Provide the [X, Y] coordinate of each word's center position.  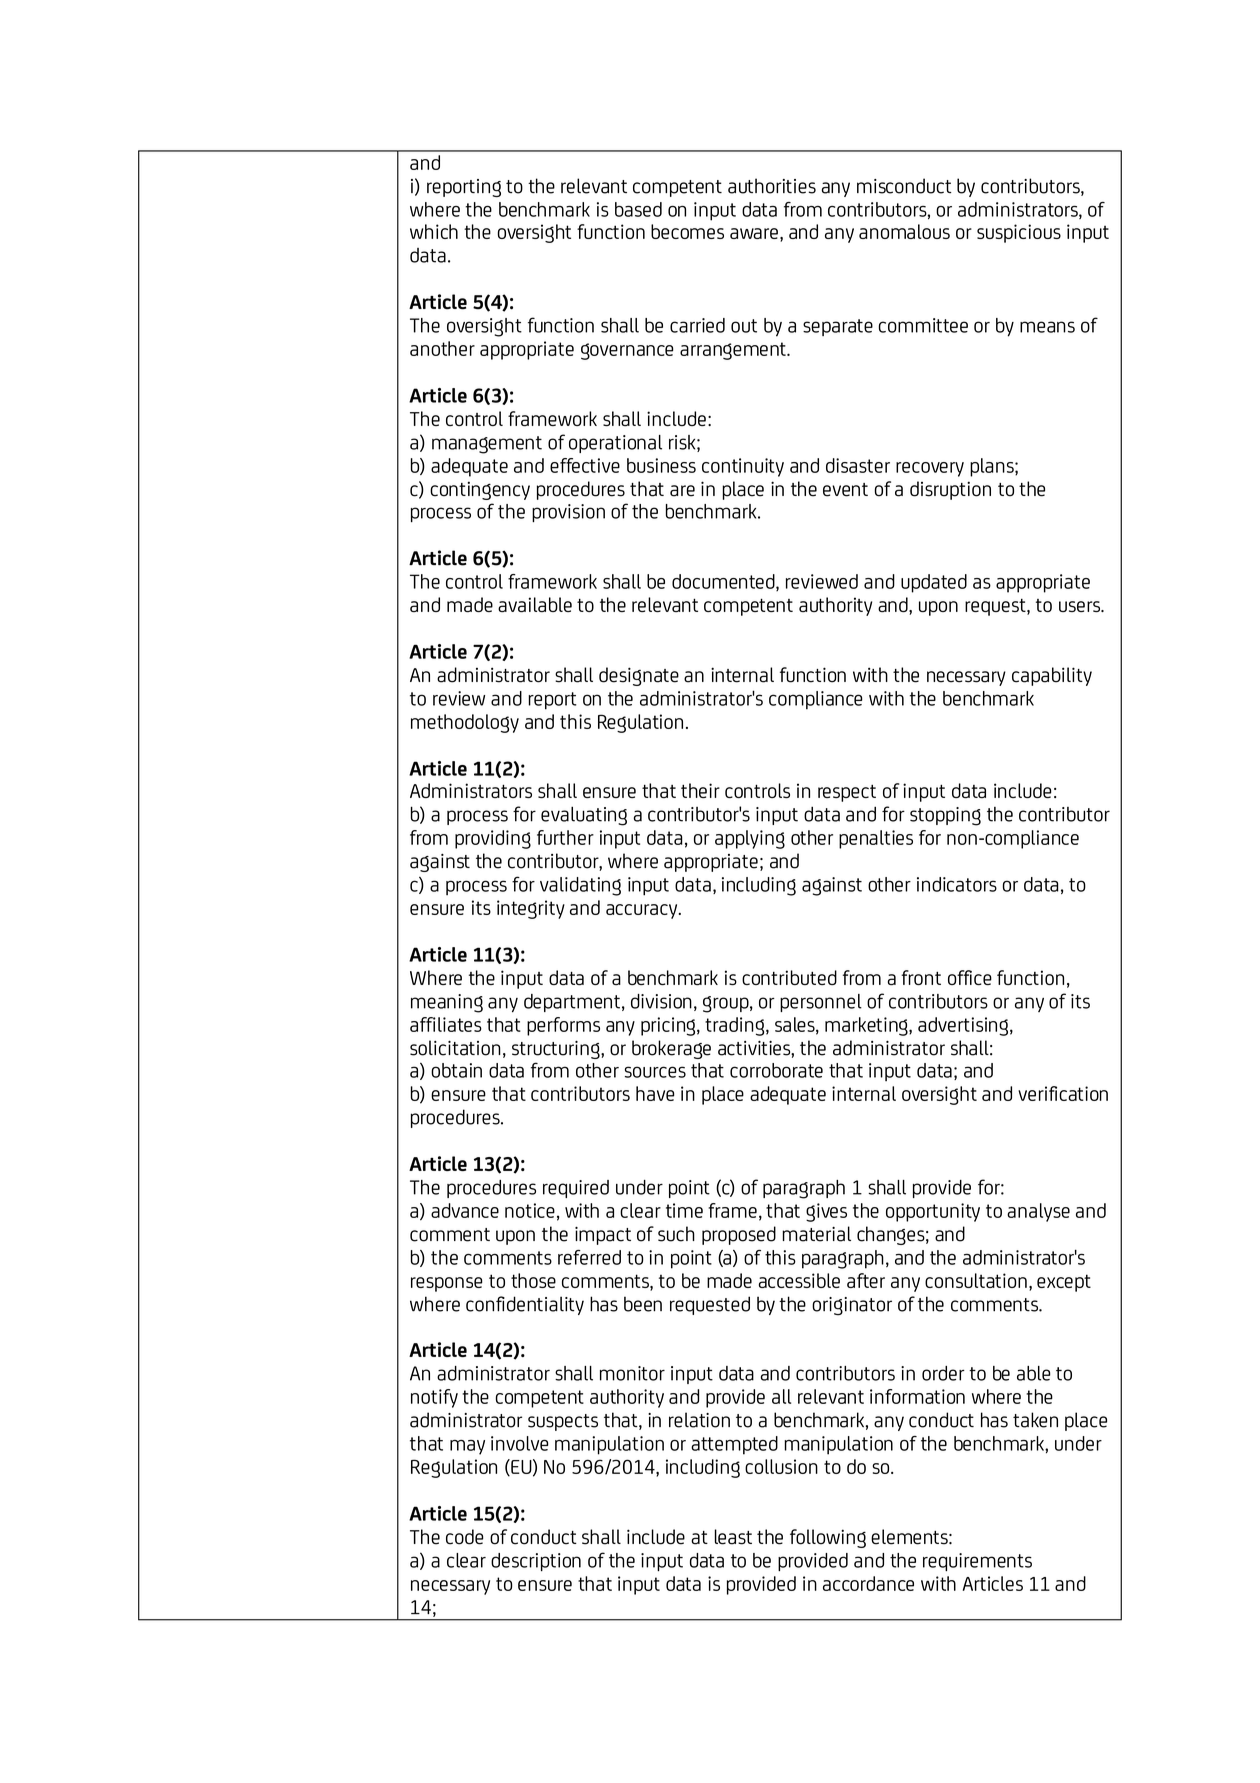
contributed [789, 977]
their [700, 790]
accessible [799, 1280]
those [533, 1280]
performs [563, 1026]
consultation [976, 1280]
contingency [480, 490]
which [434, 231]
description [536, 1562]
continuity [743, 467]
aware [754, 233]
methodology [465, 723]
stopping [945, 816]
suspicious [1019, 233]
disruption [950, 490]
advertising [963, 1026]
